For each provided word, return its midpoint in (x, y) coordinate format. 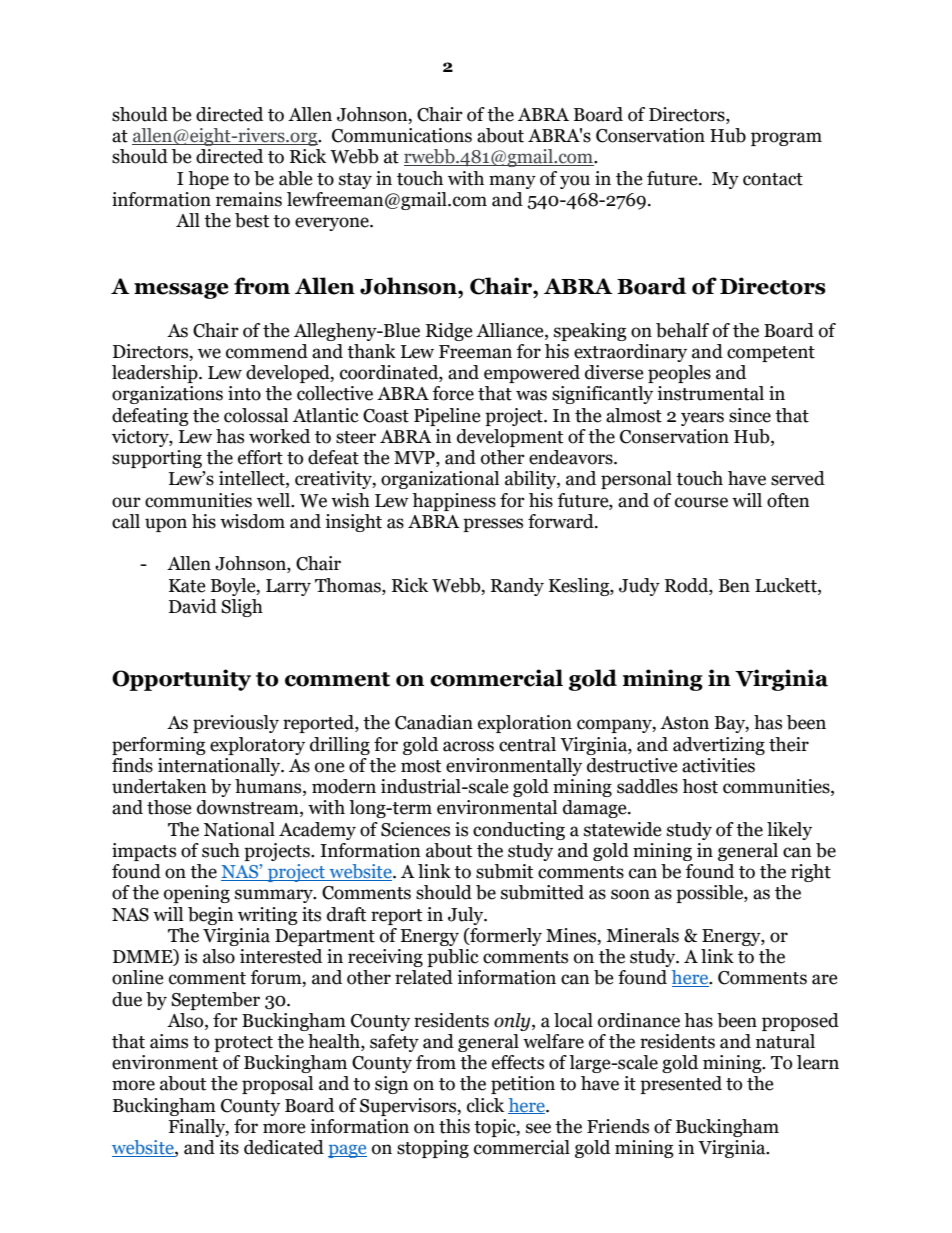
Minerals (642, 935)
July (467, 916)
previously (236, 724)
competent (771, 354)
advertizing (719, 746)
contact (773, 179)
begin (211, 916)
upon (166, 525)
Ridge (449, 332)
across (468, 746)
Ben (734, 586)
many (512, 182)
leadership (156, 374)
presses (493, 525)
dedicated (284, 1147)
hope (208, 180)
